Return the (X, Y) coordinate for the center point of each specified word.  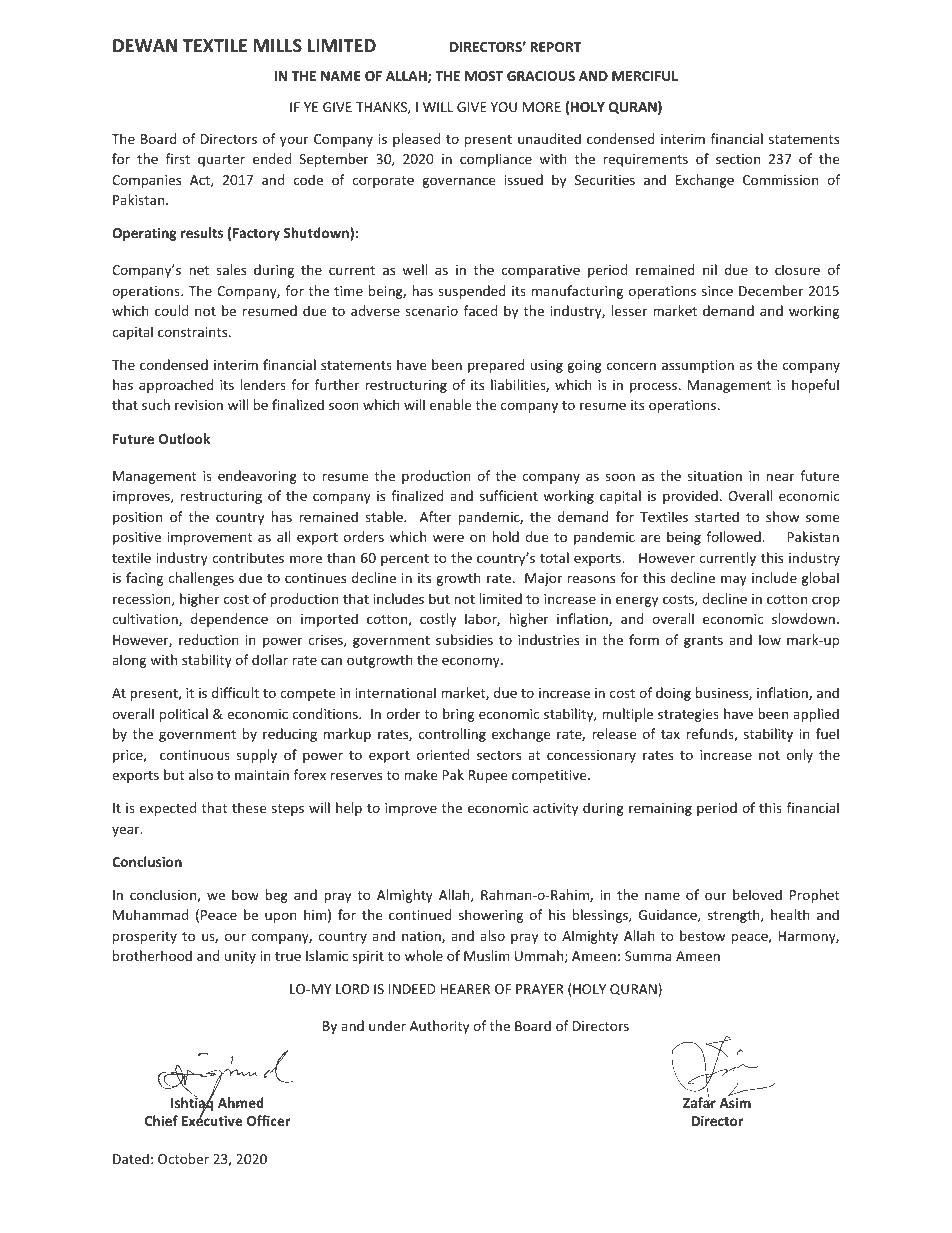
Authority (439, 1027)
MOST (484, 76)
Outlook (184, 438)
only (800, 756)
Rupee (488, 776)
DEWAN (145, 45)
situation (714, 476)
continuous (195, 755)
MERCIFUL (645, 76)
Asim (735, 1101)
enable (450, 404)
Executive (212, 1120)
